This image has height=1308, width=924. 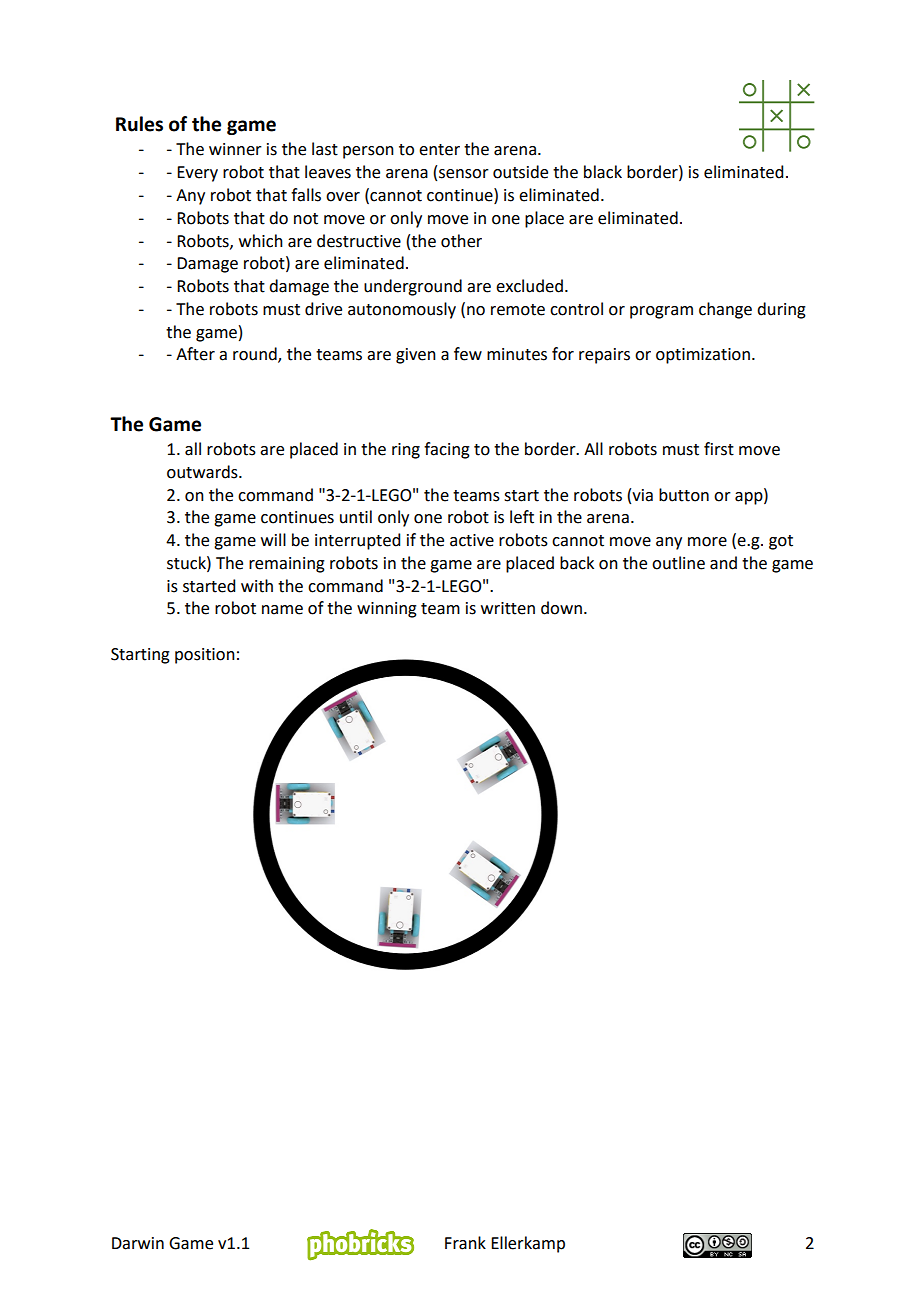 I want to click on down, so click(x=561, y=608).
